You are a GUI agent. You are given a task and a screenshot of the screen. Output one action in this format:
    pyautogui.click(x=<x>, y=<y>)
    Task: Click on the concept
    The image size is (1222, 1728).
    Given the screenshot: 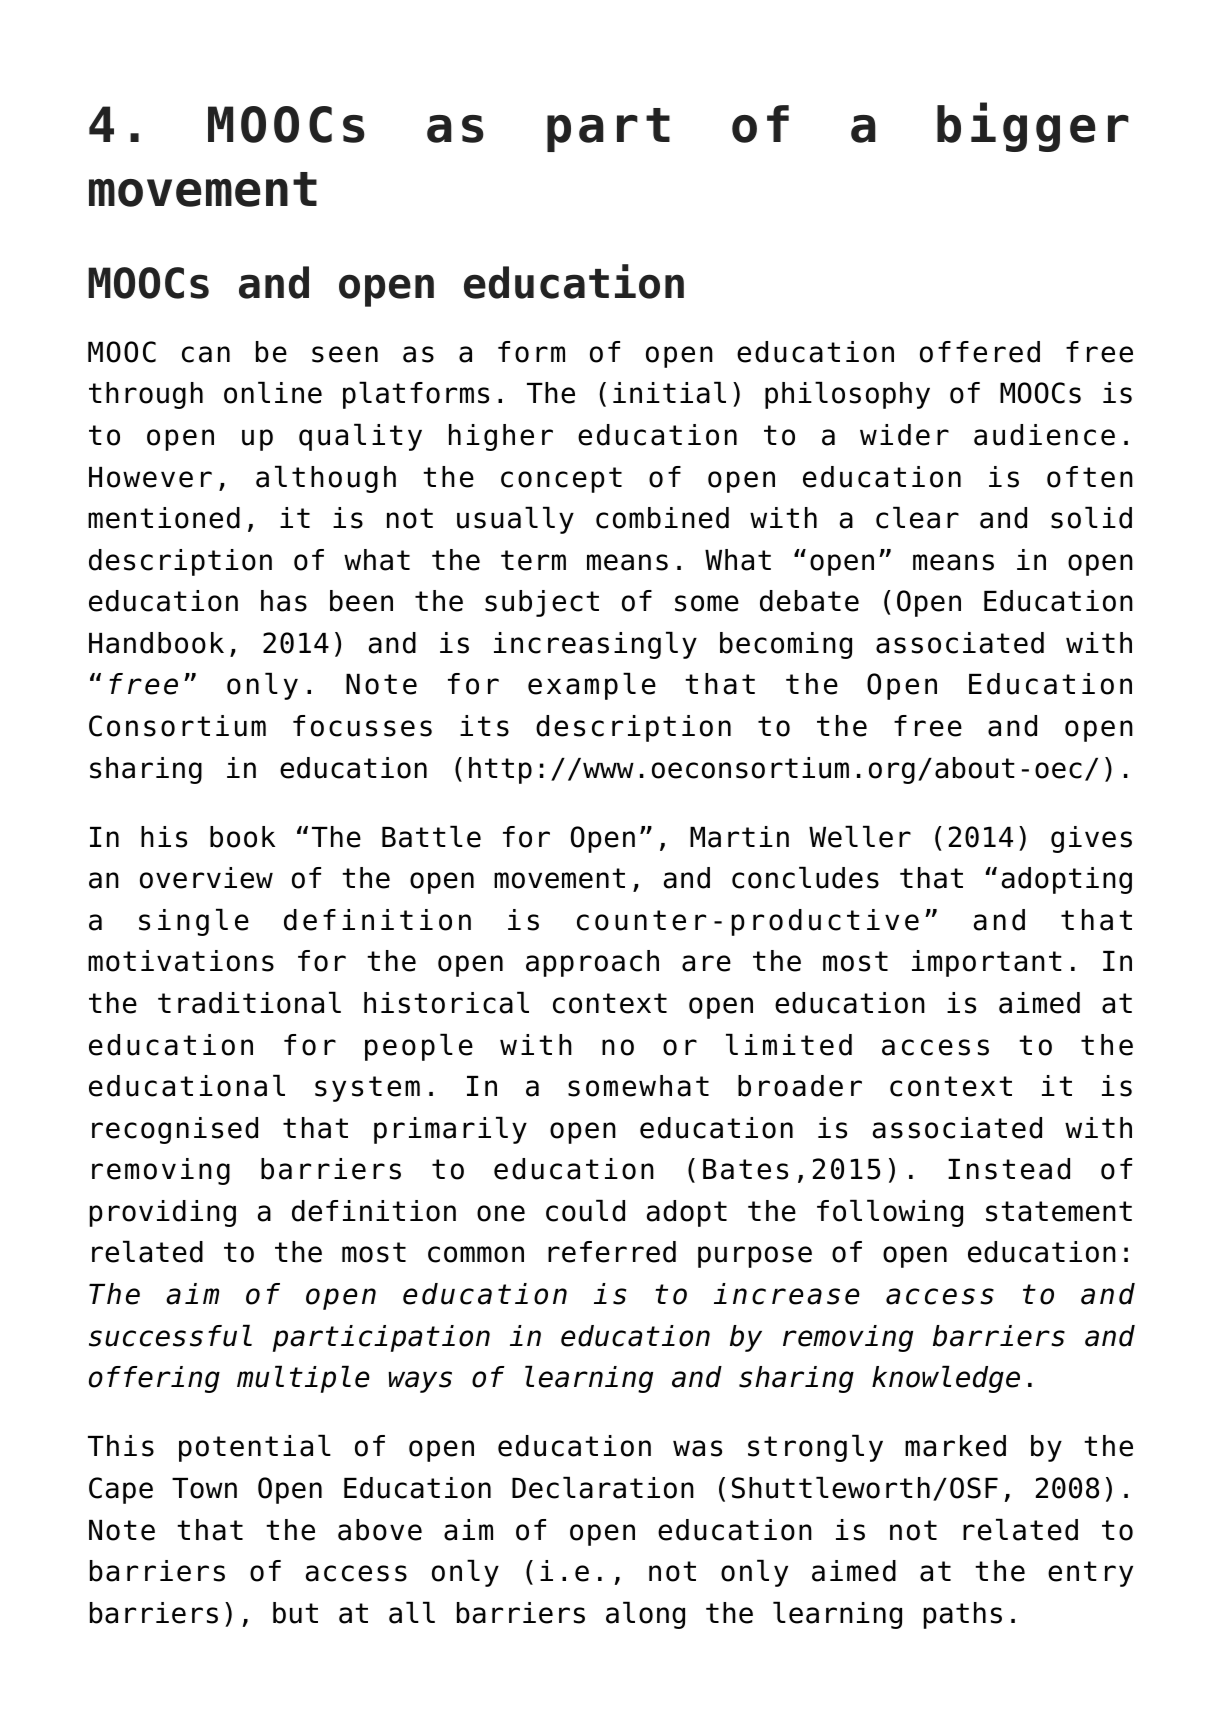 What is the action you would take?
    pyautogui.click(x=561, y=480)
